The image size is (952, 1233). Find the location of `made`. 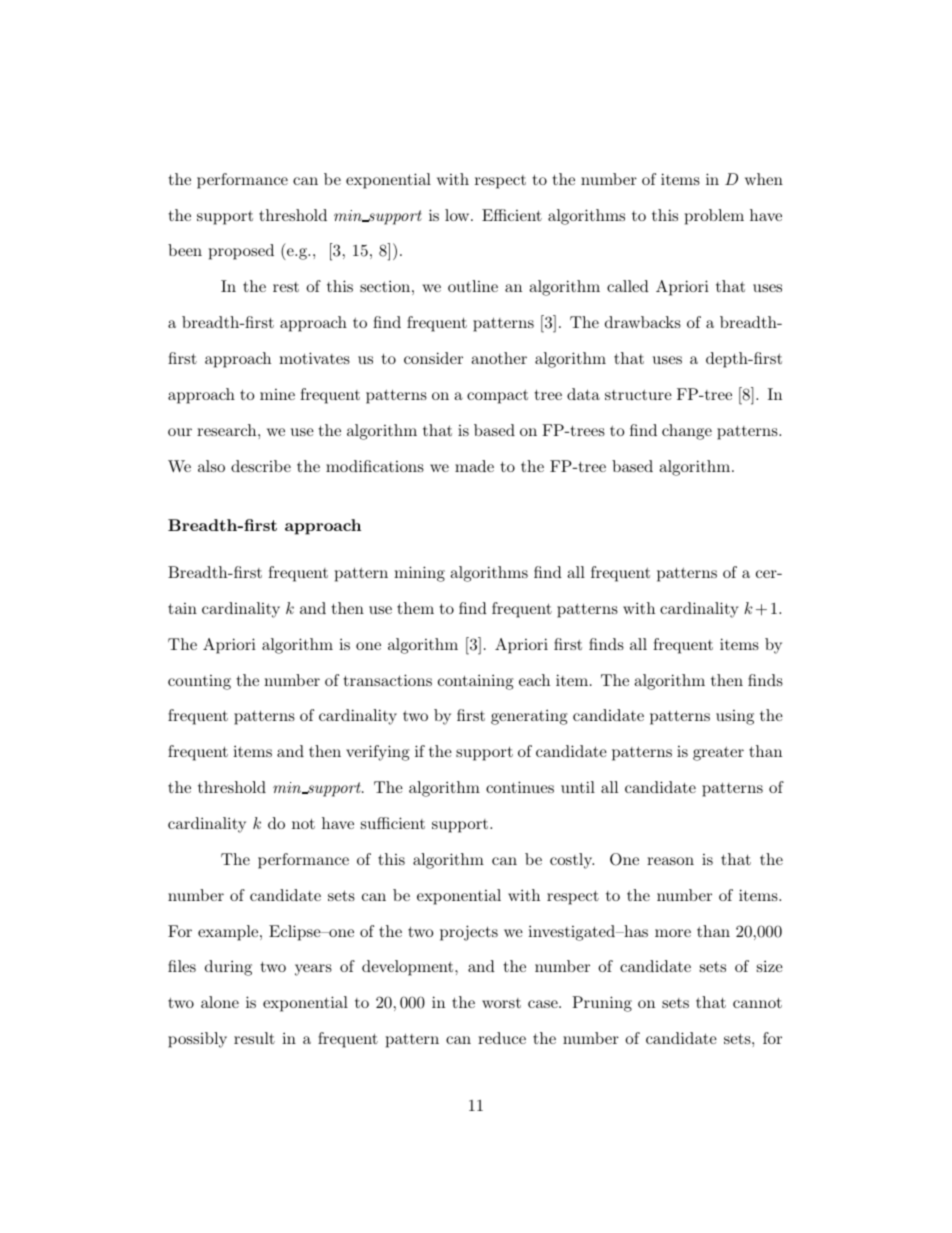

made is located at coordinates (474, 466).
